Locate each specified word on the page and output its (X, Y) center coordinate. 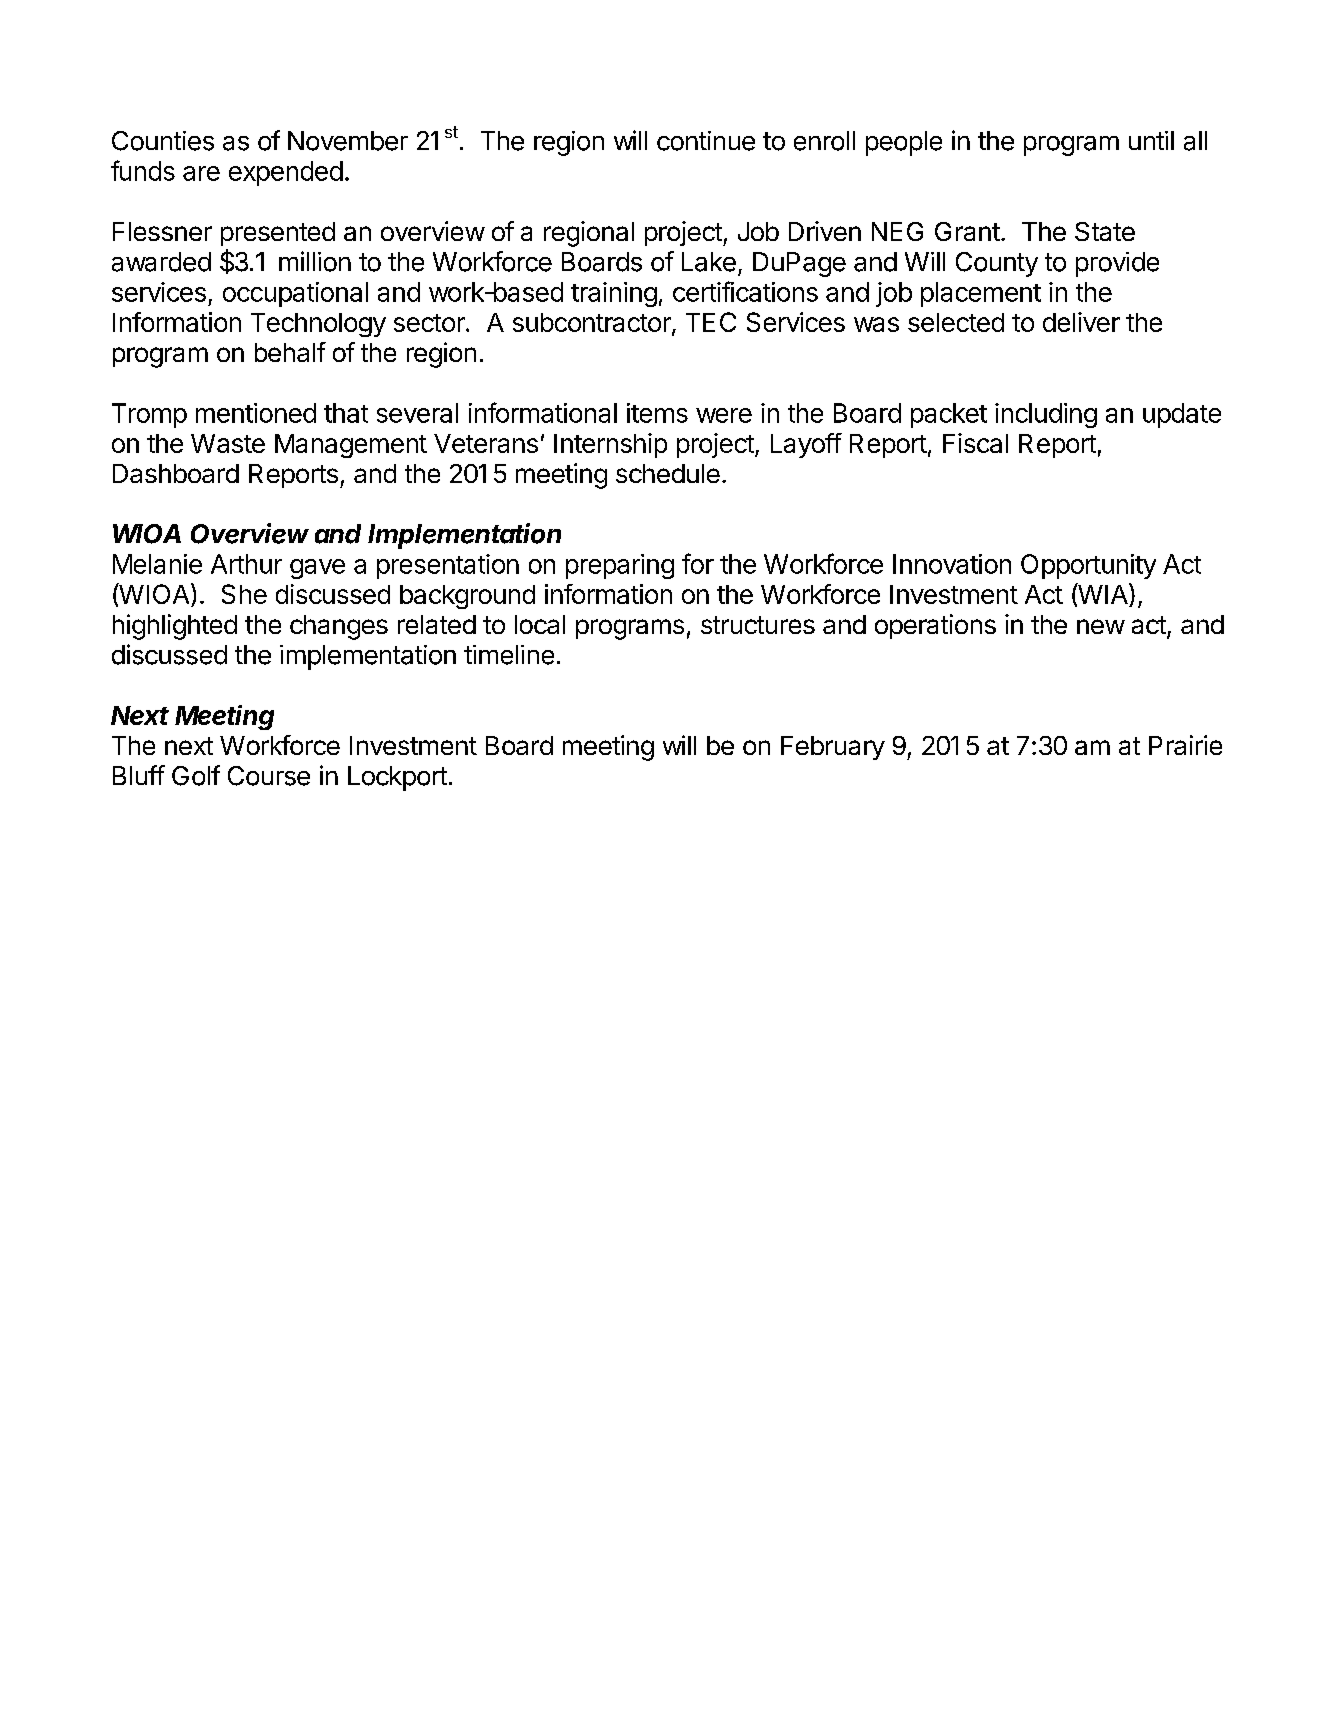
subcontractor (593, 324)
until (1151, 140)
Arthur (246, 564)
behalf (290, 352)
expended (286, 173)
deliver (1081, 322)
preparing (620, 566)
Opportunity (1088, 566)
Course (269, 776)
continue (706, 141)
